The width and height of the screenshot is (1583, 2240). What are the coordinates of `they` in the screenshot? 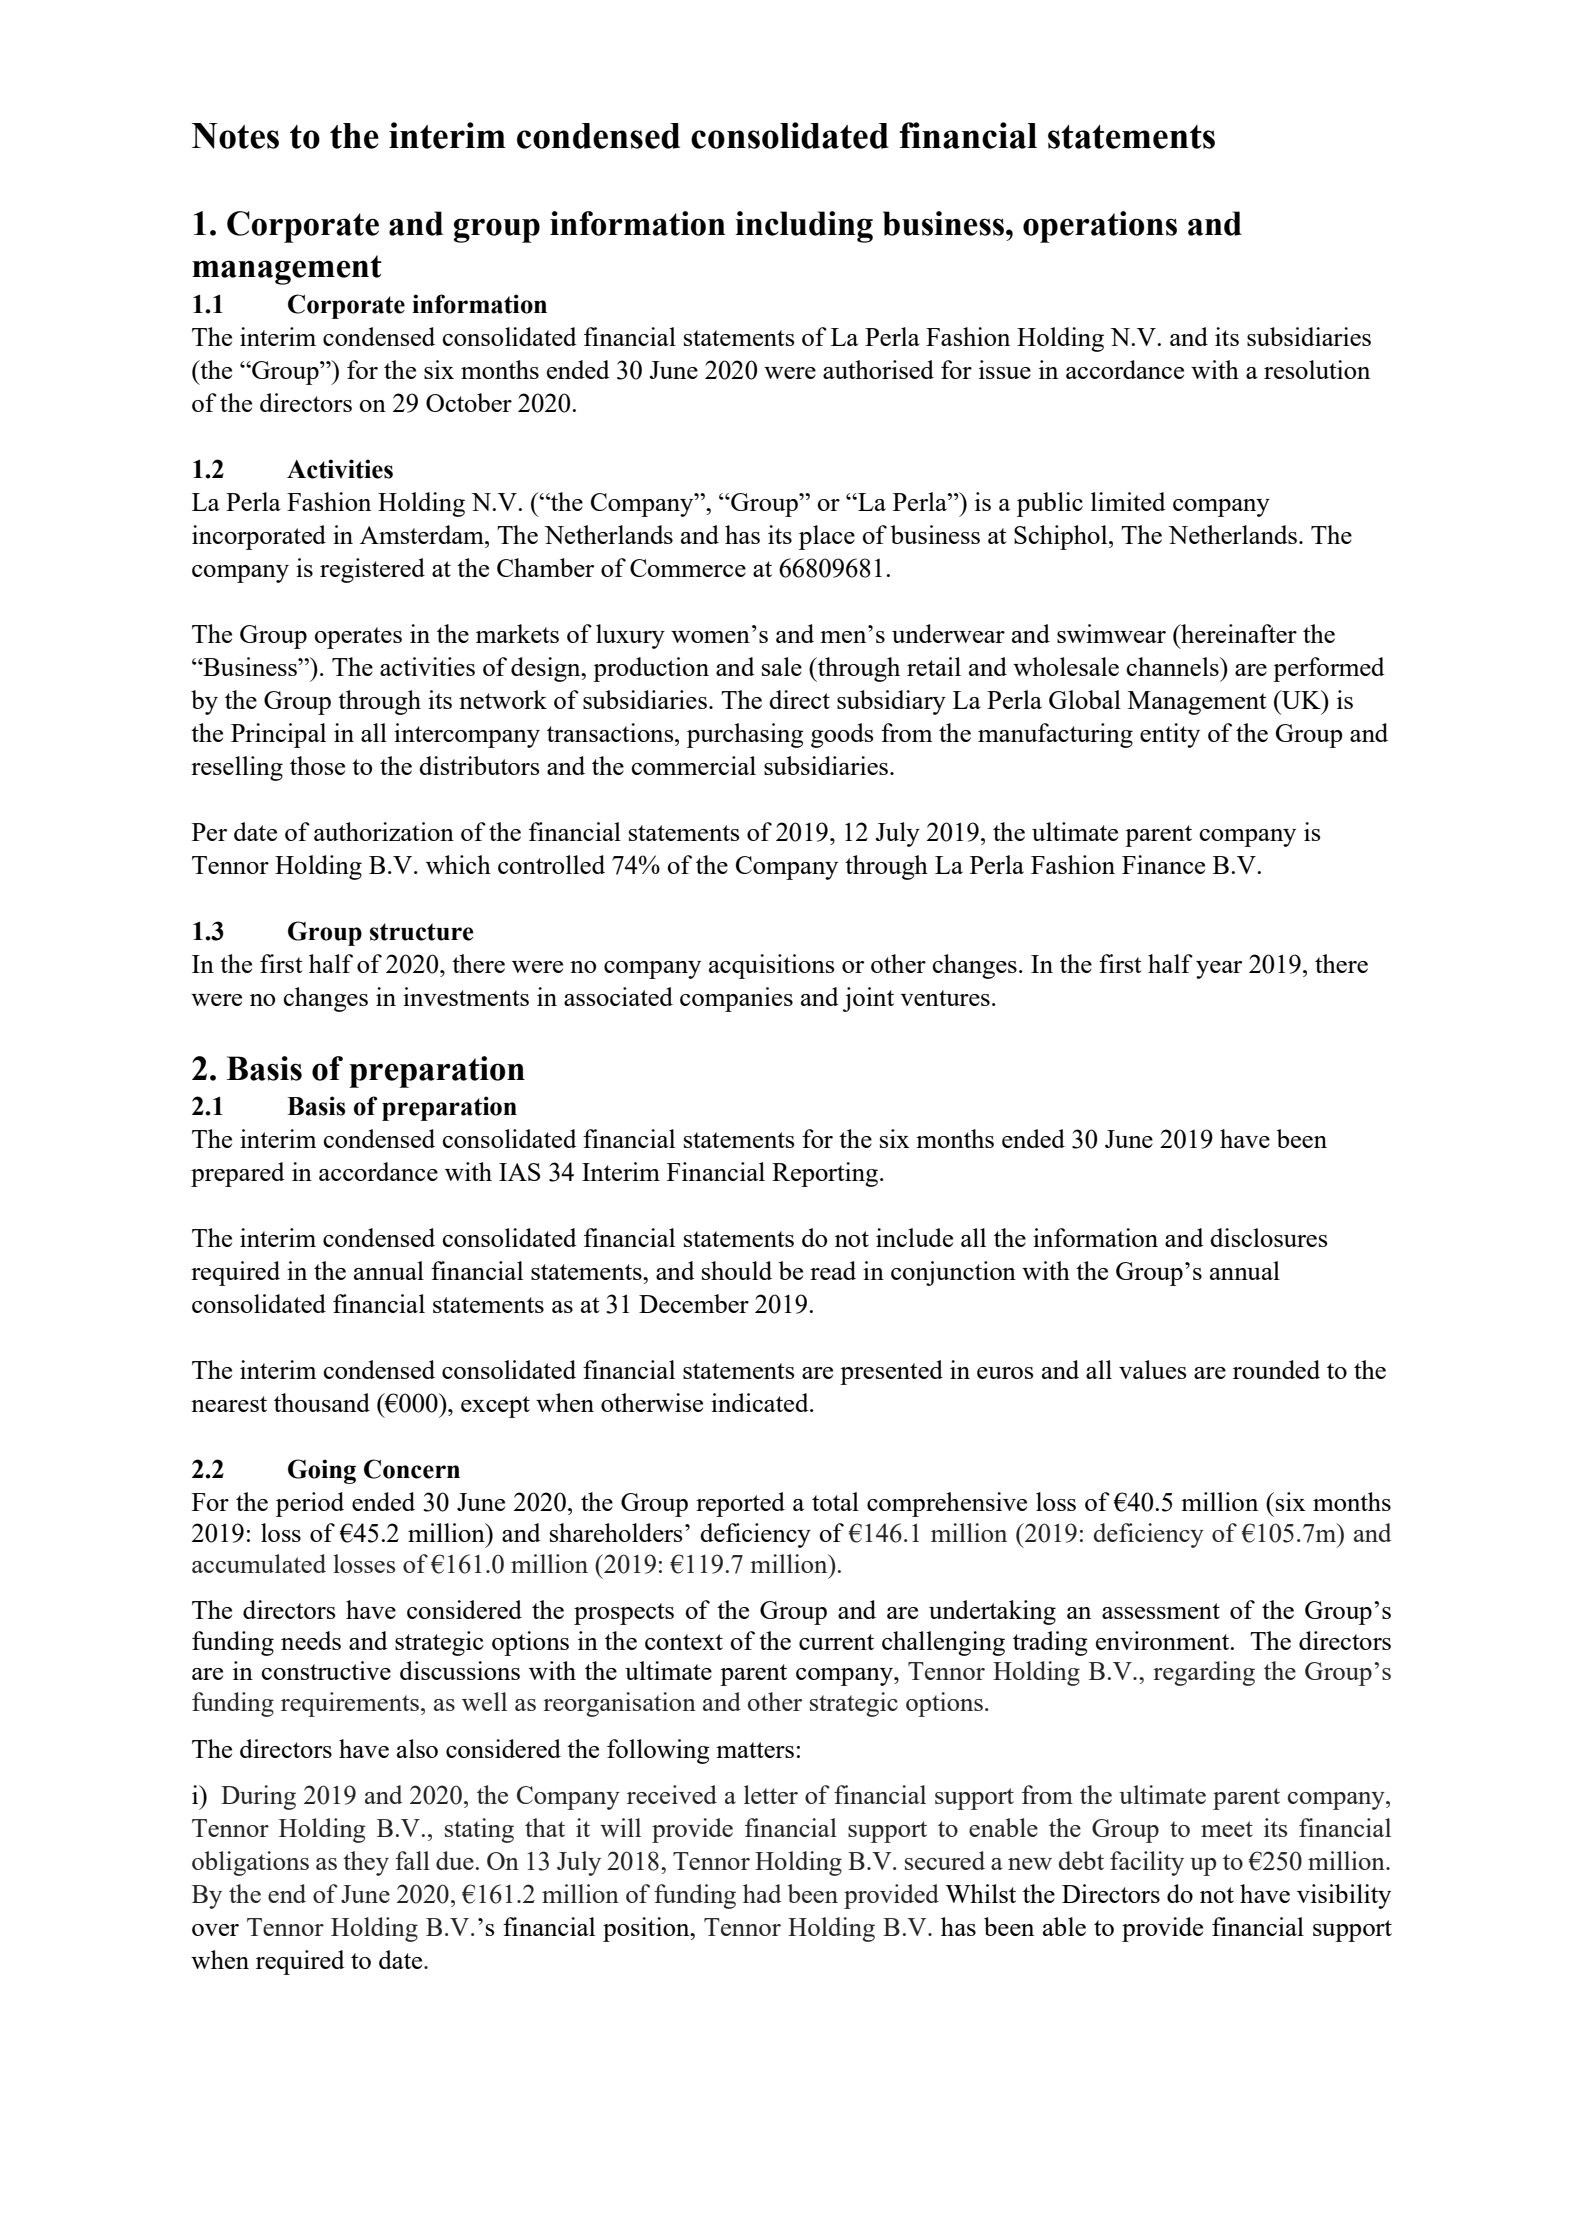 It's located at (366, 1863).
